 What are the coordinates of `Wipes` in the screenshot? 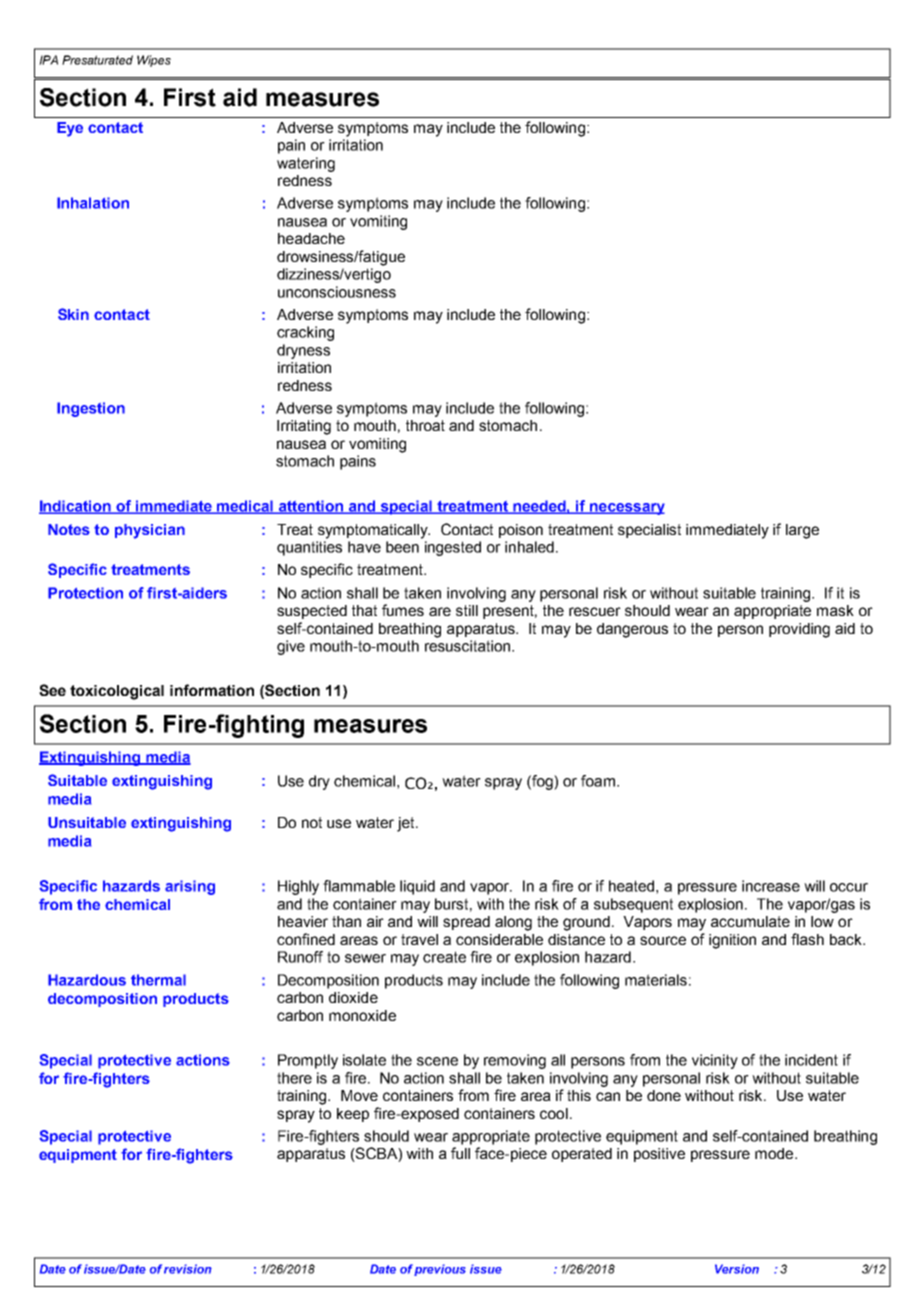 It's located at (154, 61).
